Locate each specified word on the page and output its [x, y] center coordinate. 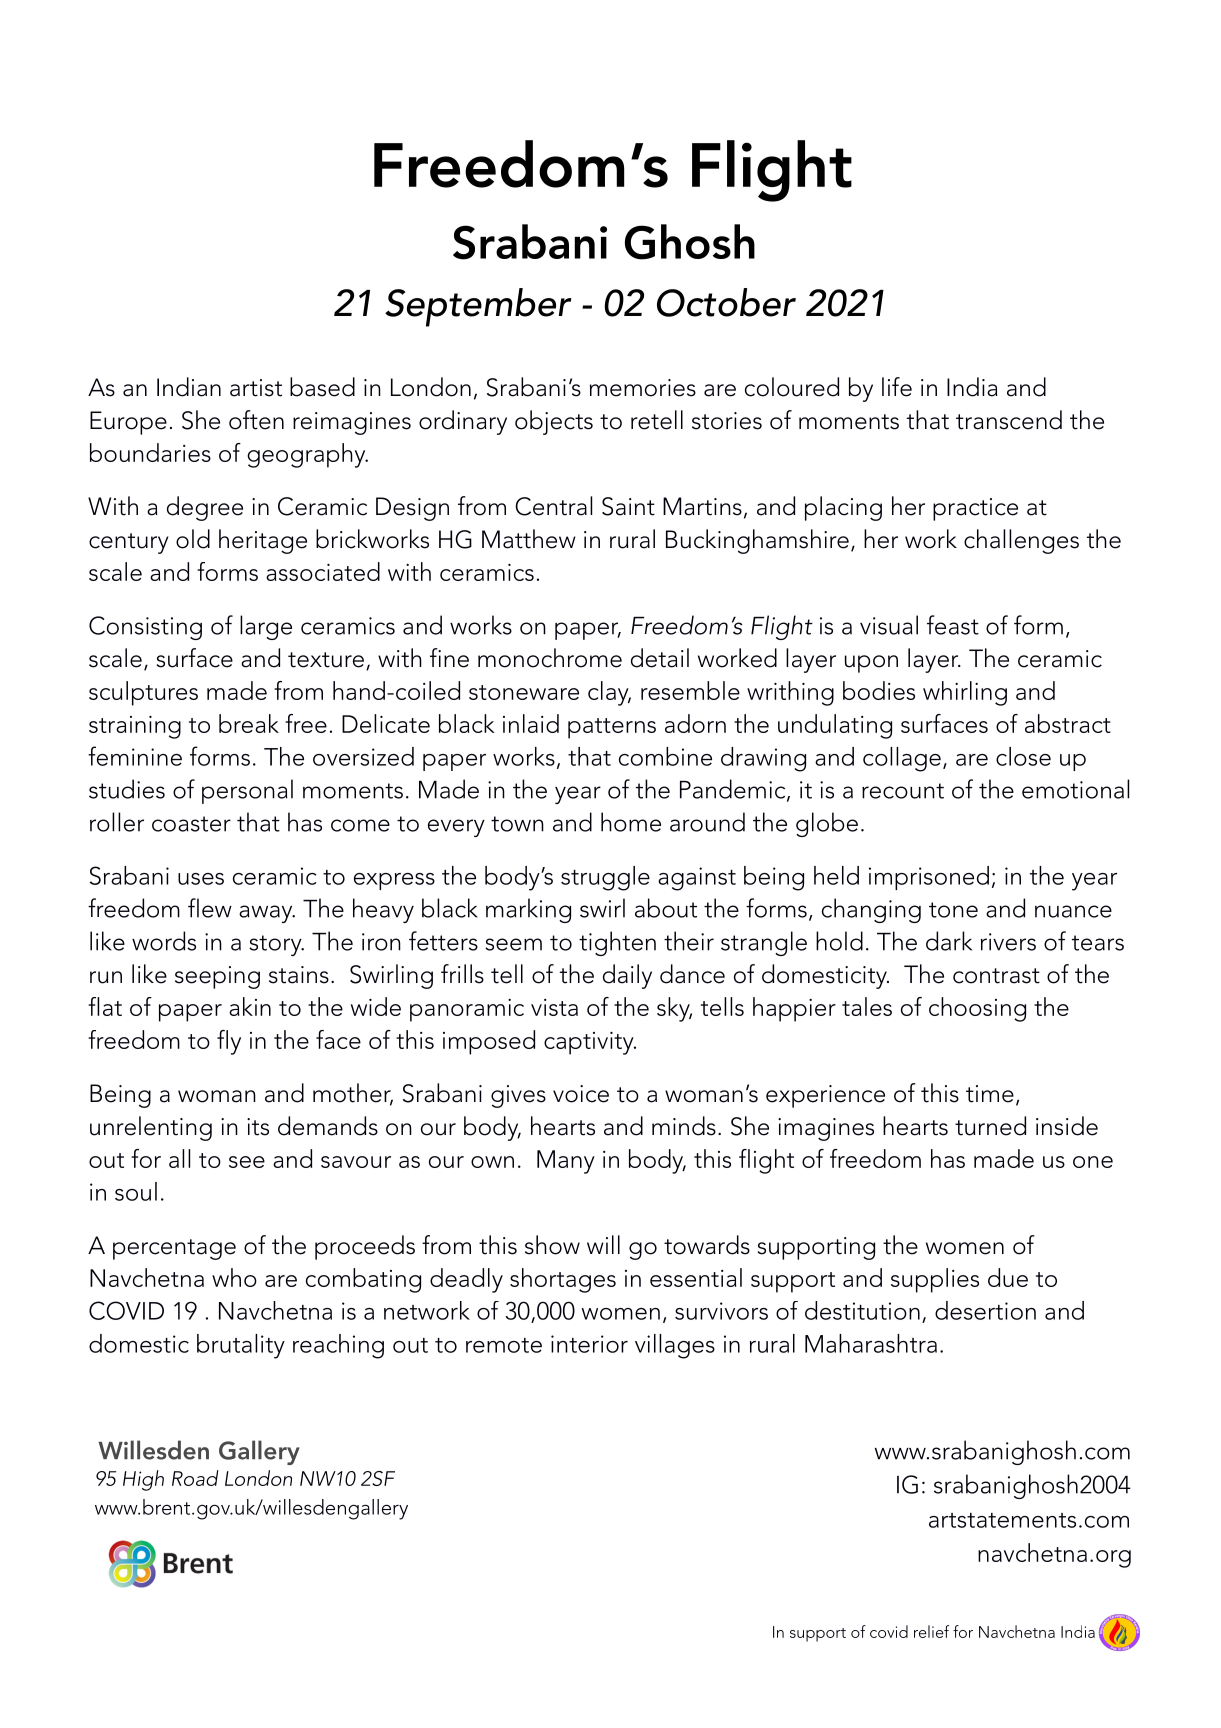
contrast [996, 976]
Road [195, 1478]
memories [643, 388]
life [897, 387]
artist [256, 388]
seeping [217, 977]
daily [627, 976]
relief [931, 1631]
